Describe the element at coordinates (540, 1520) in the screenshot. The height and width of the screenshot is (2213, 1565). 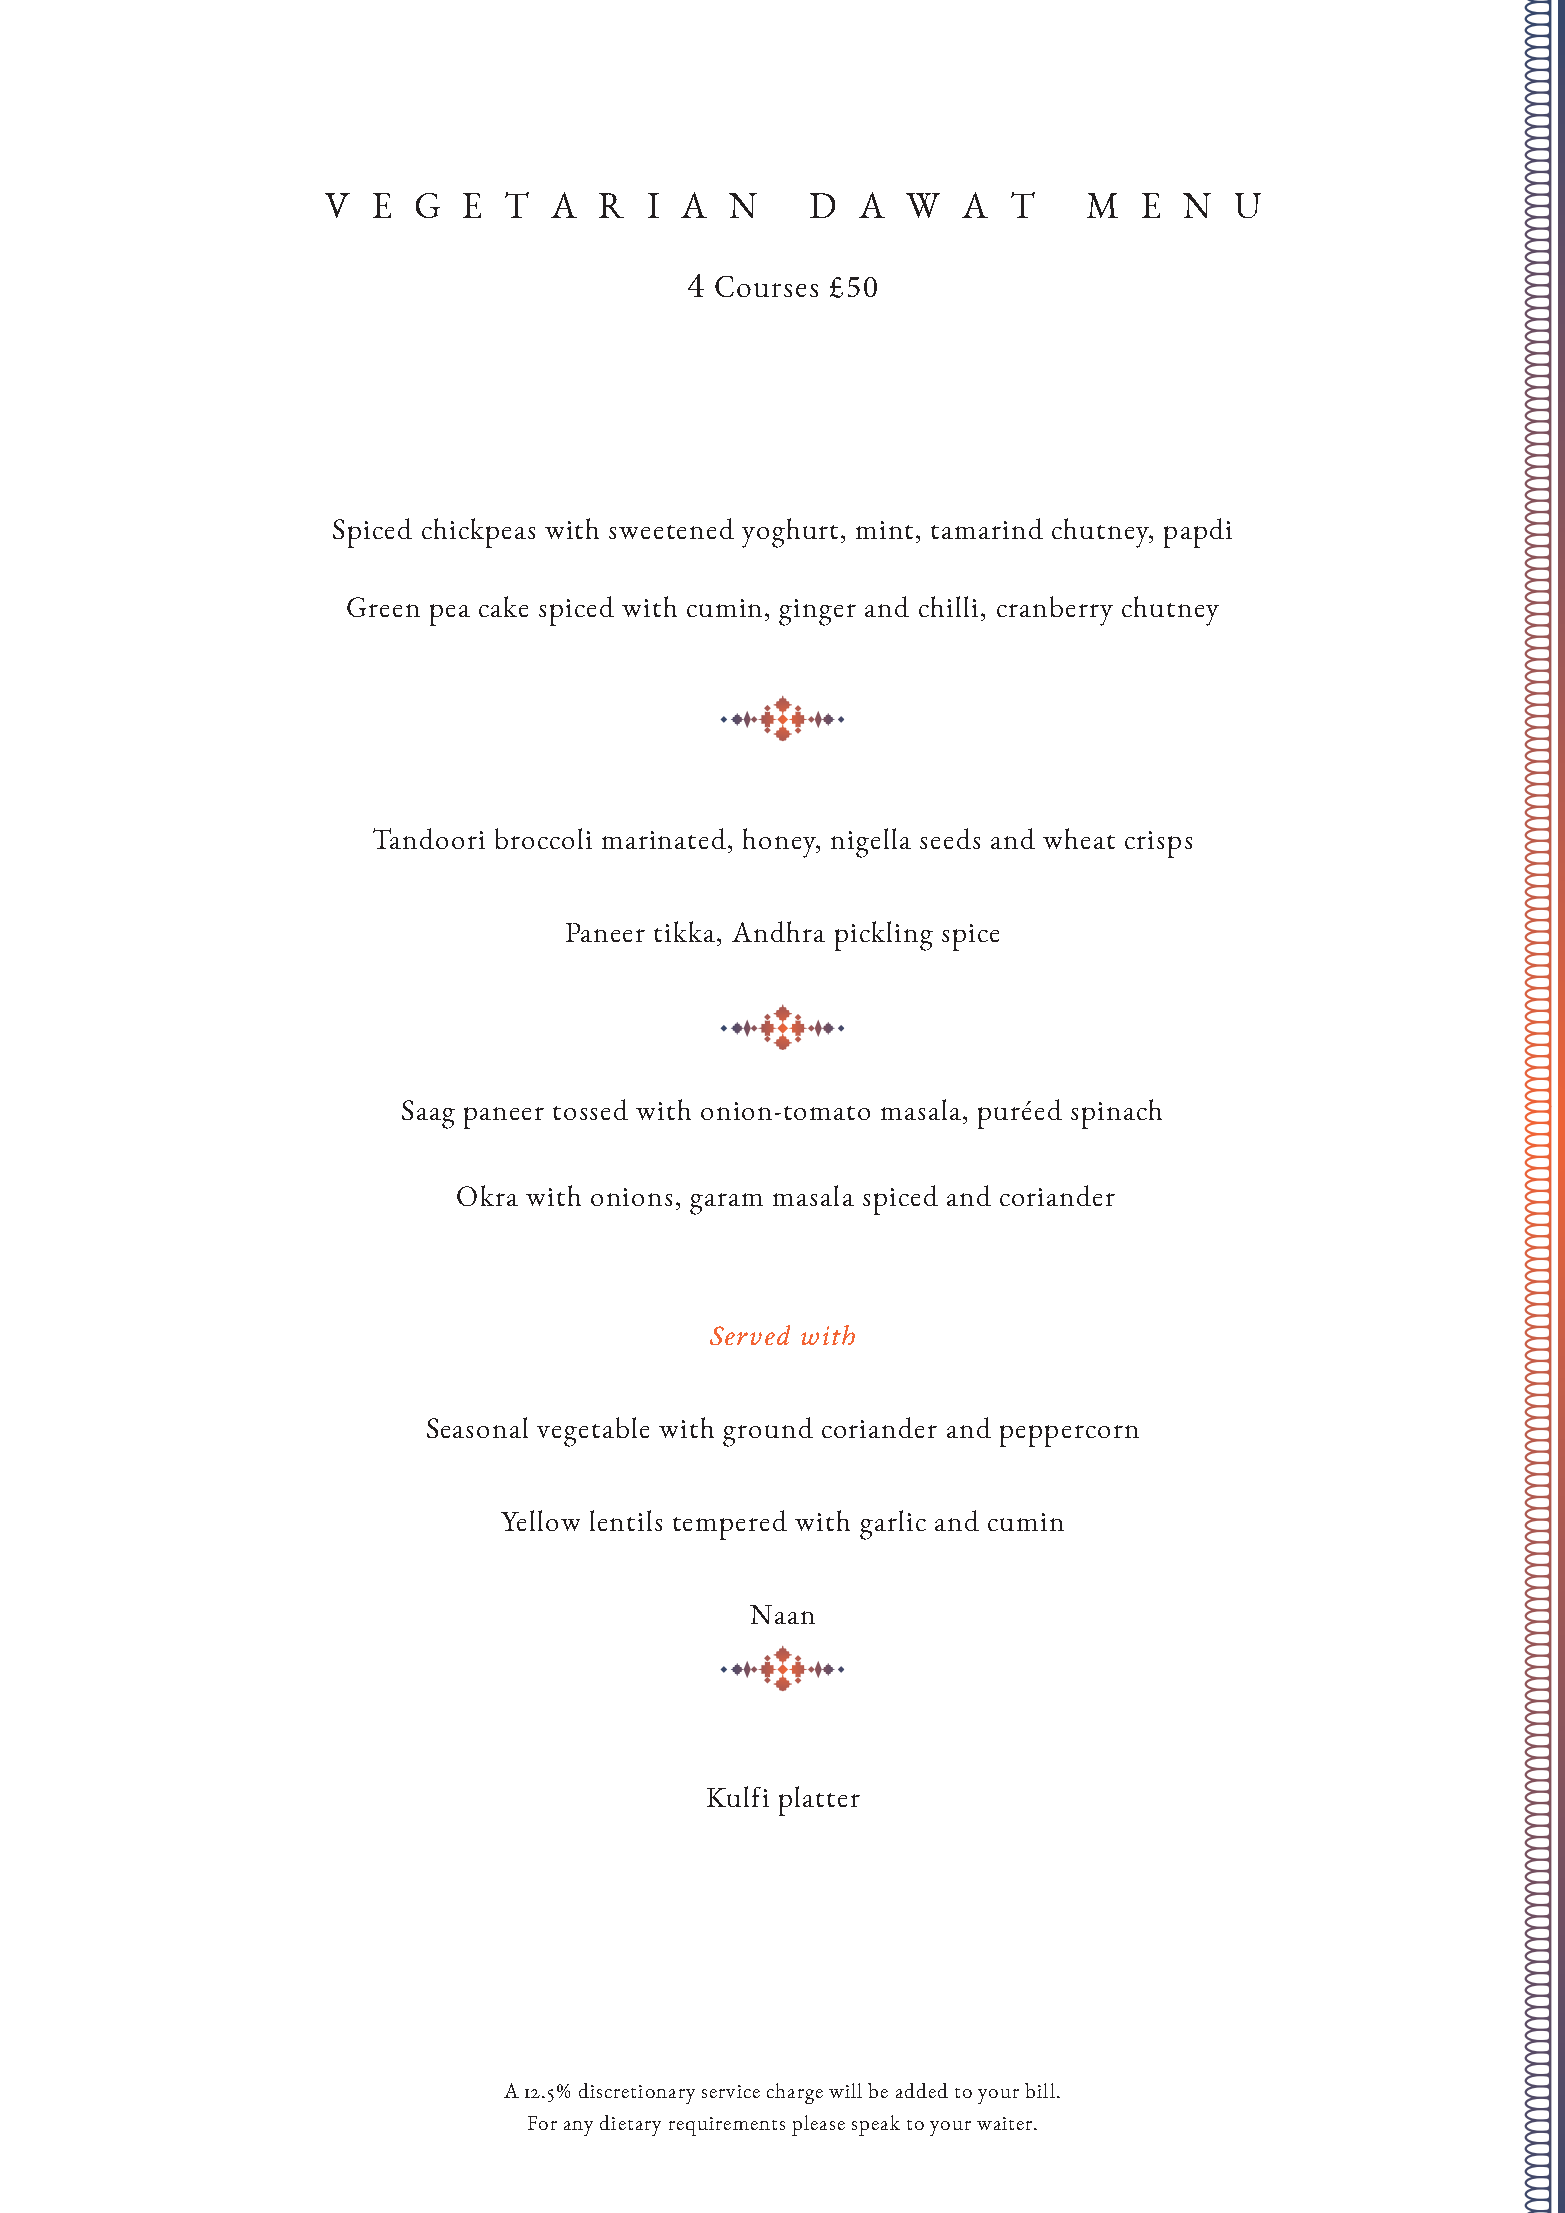
I see `Yellow` at that location.
